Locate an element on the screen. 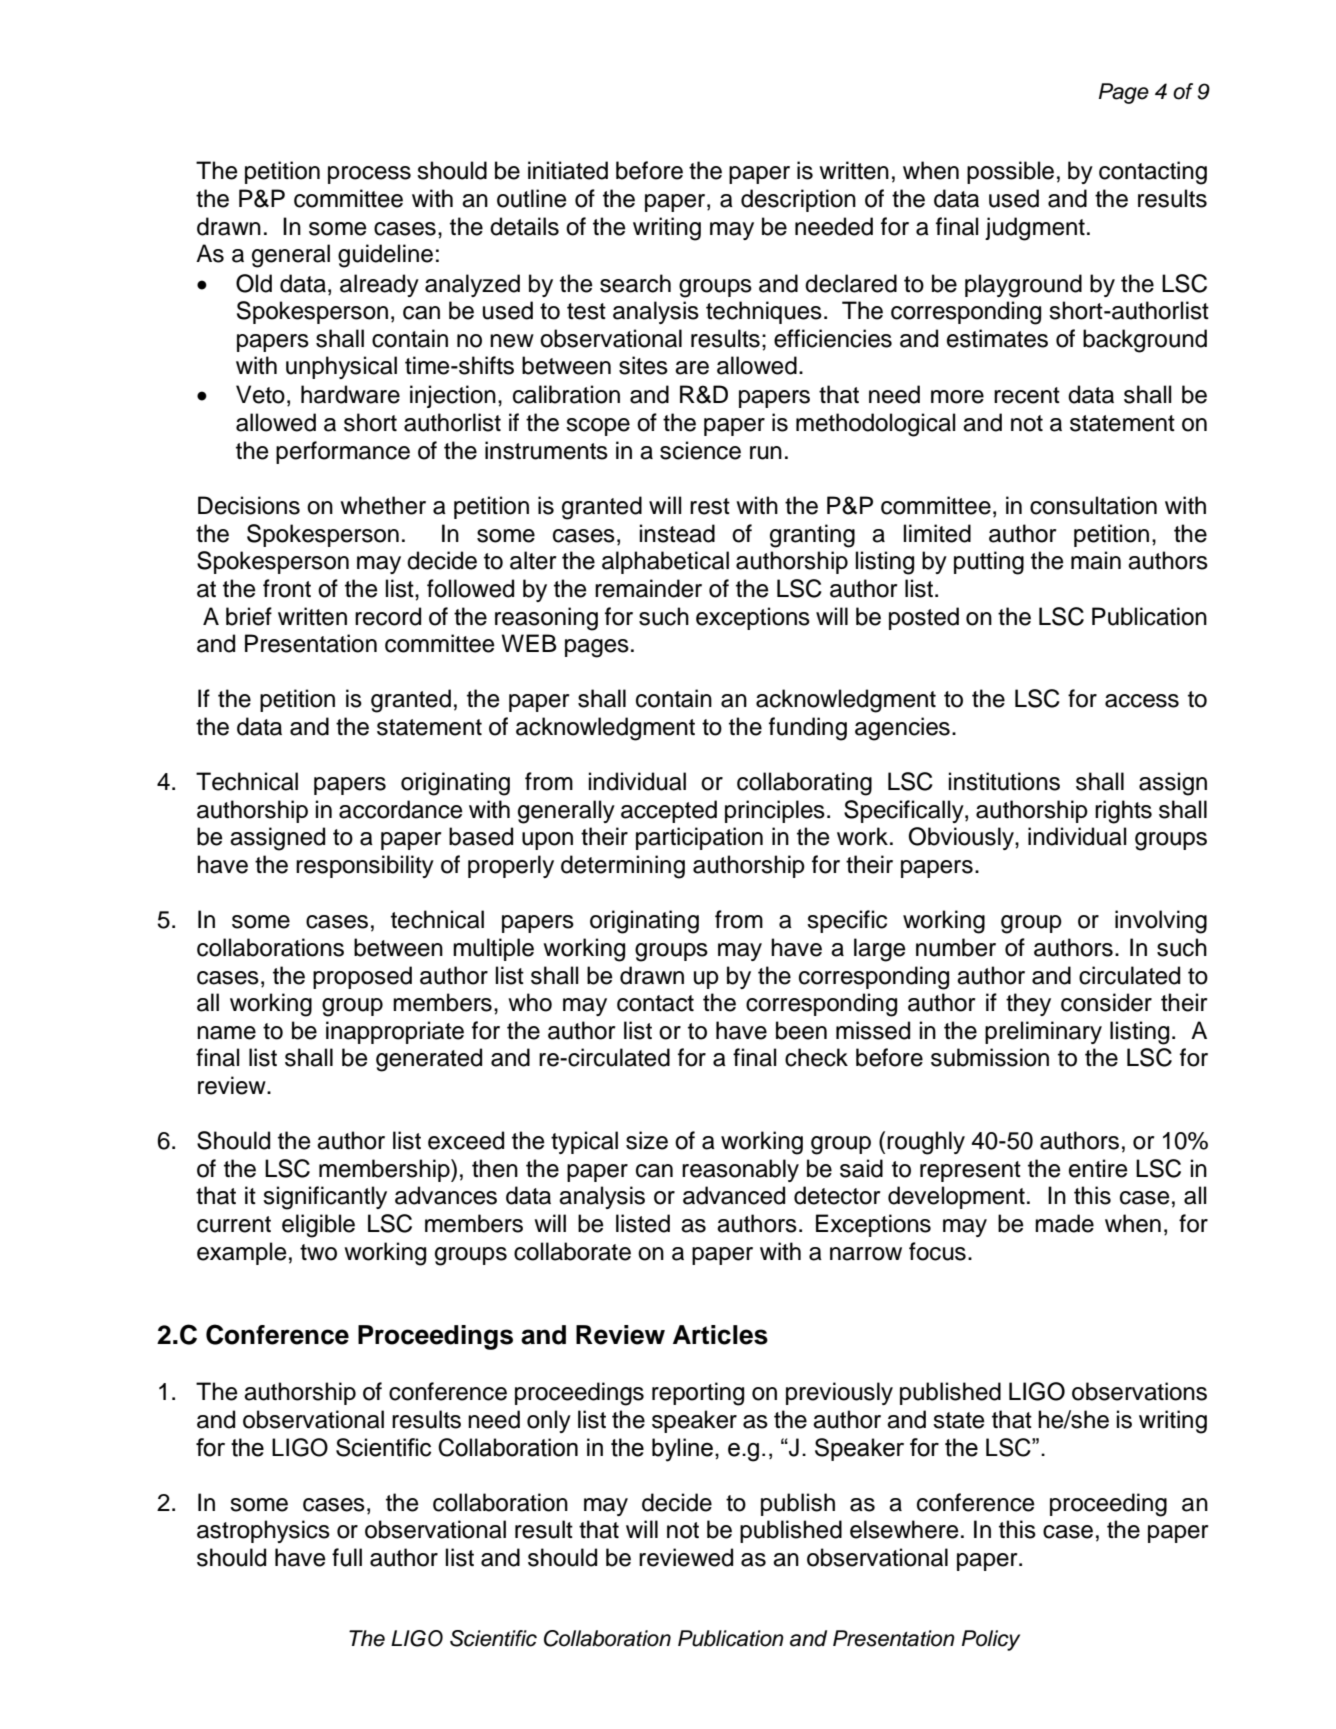 The height and width of the screenshot is (1729, 1336). size is located at coordinates (647, 1140).
